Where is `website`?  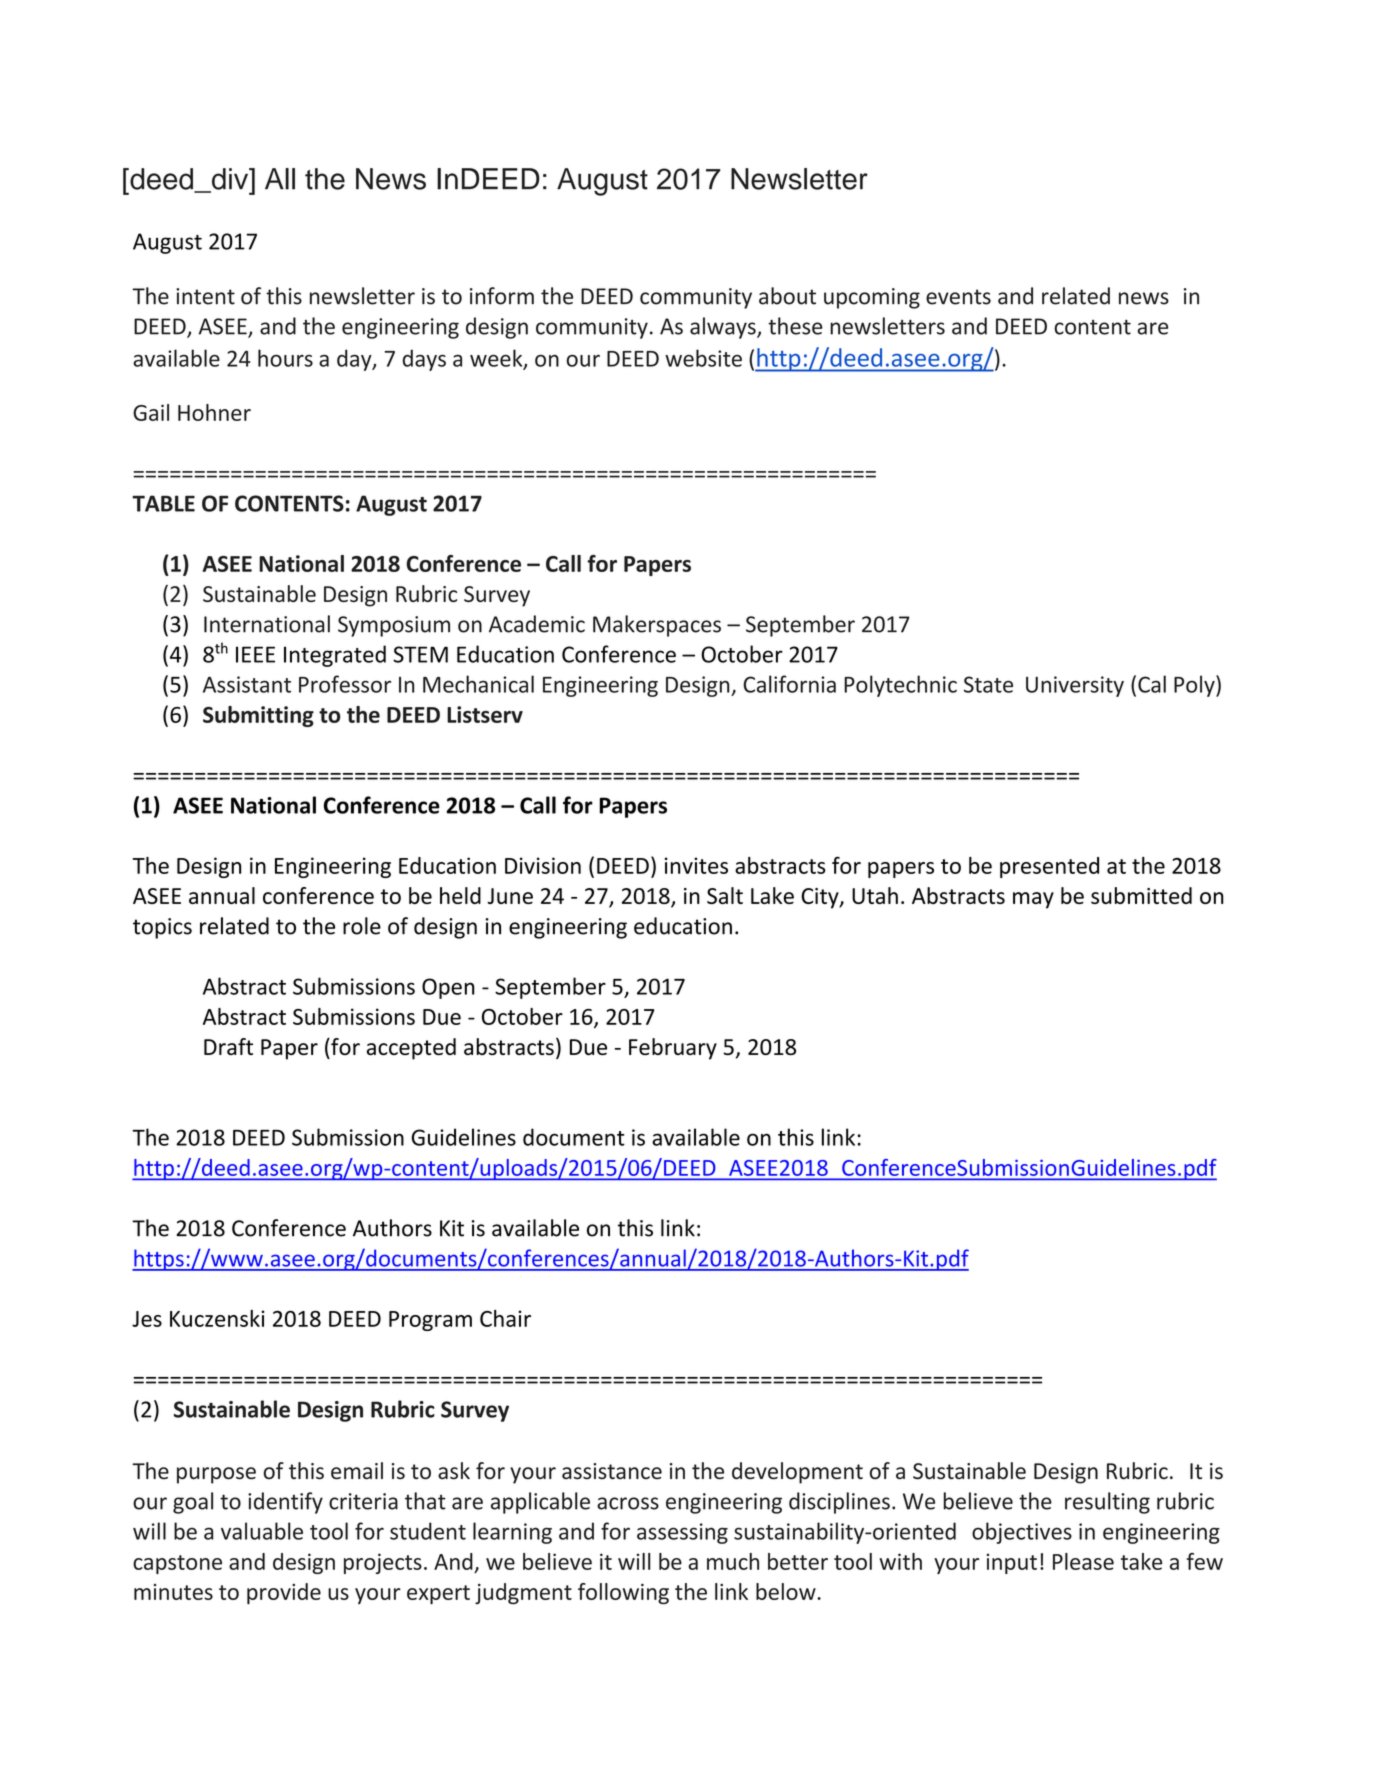 website is located at coordinates (703, 358).
